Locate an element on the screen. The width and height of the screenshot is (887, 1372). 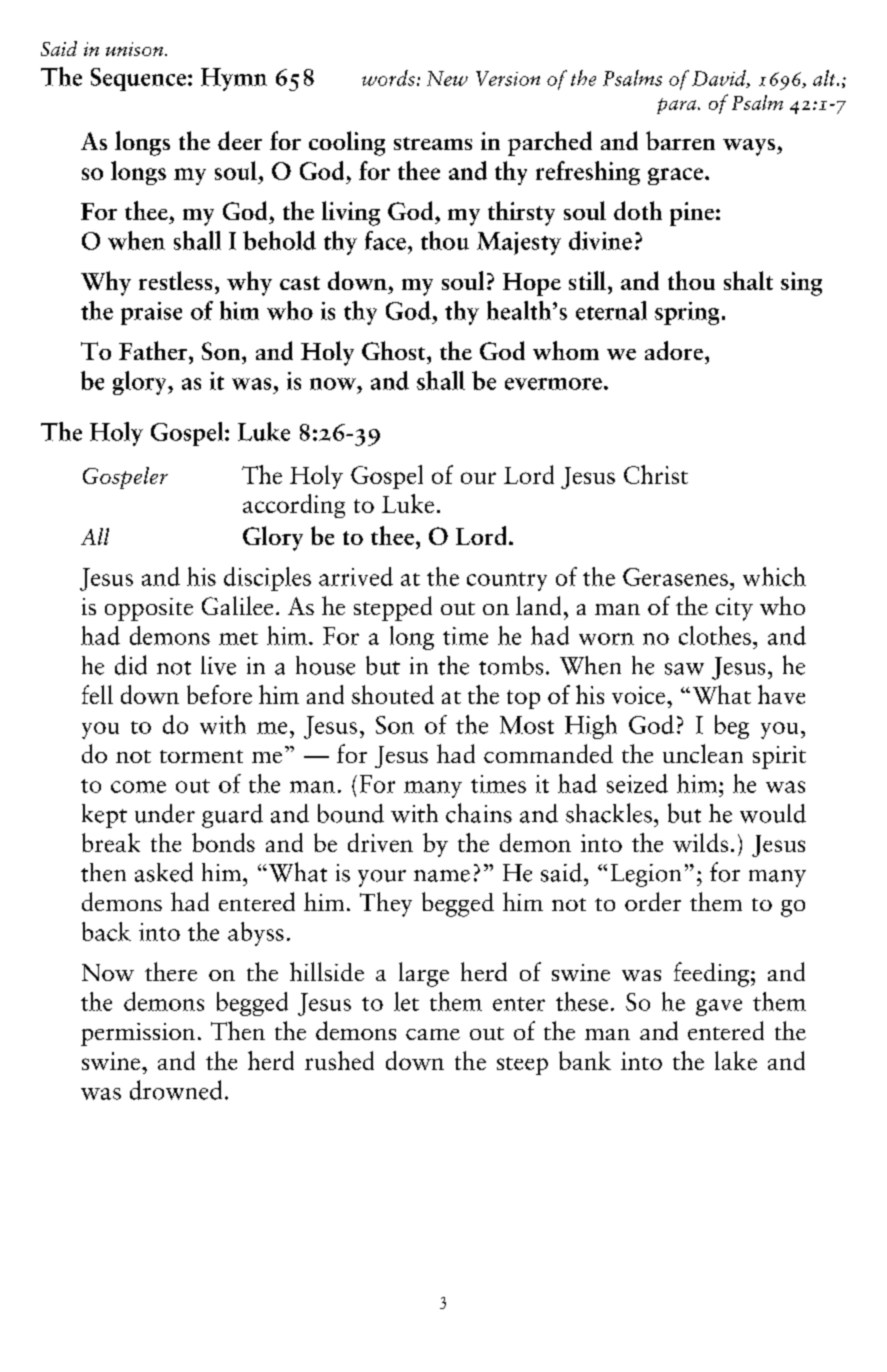
New is located at coordinates (447, 78).
